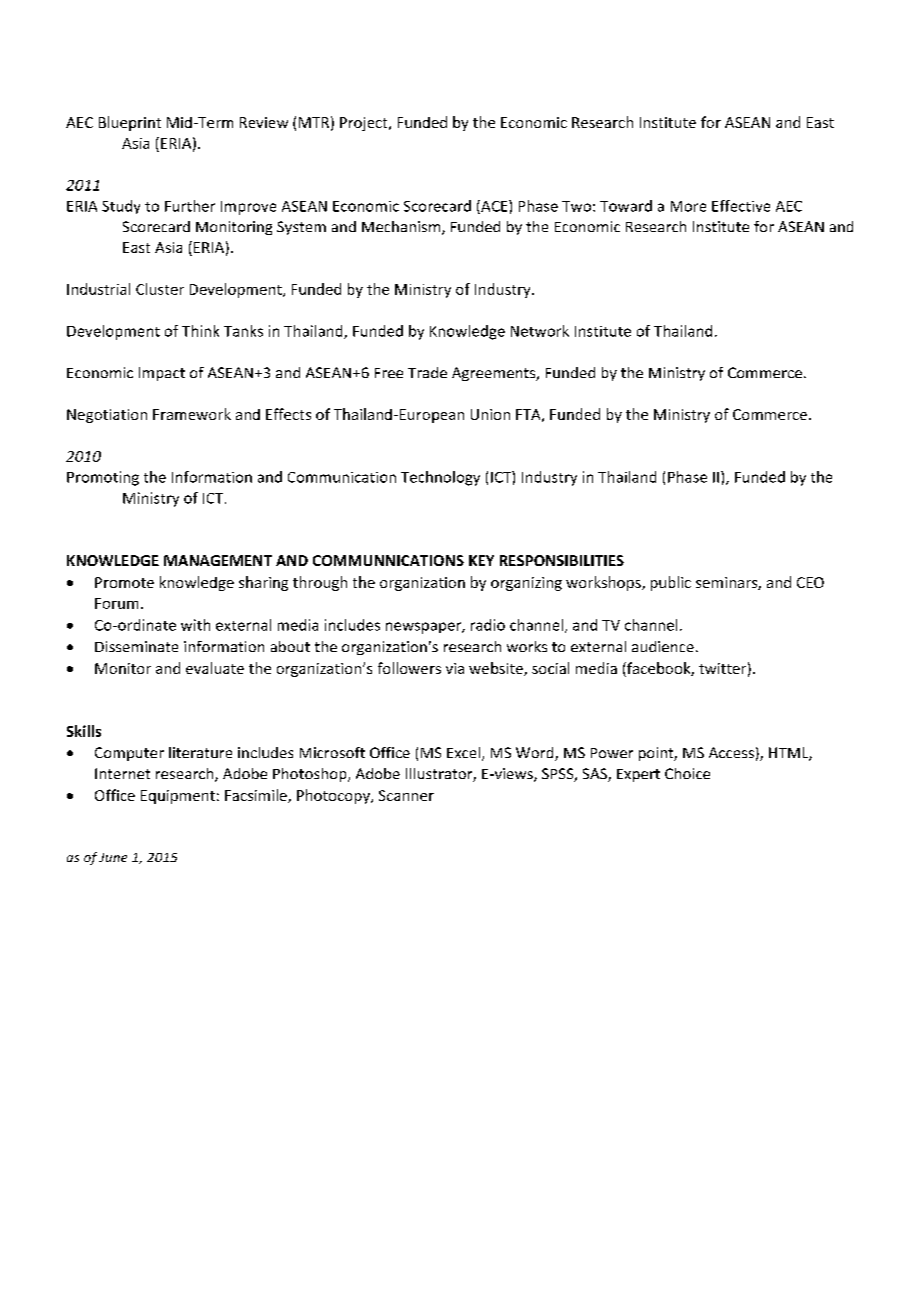 The image size is (924, 1308). I want to click on June, so click(113, 857).
